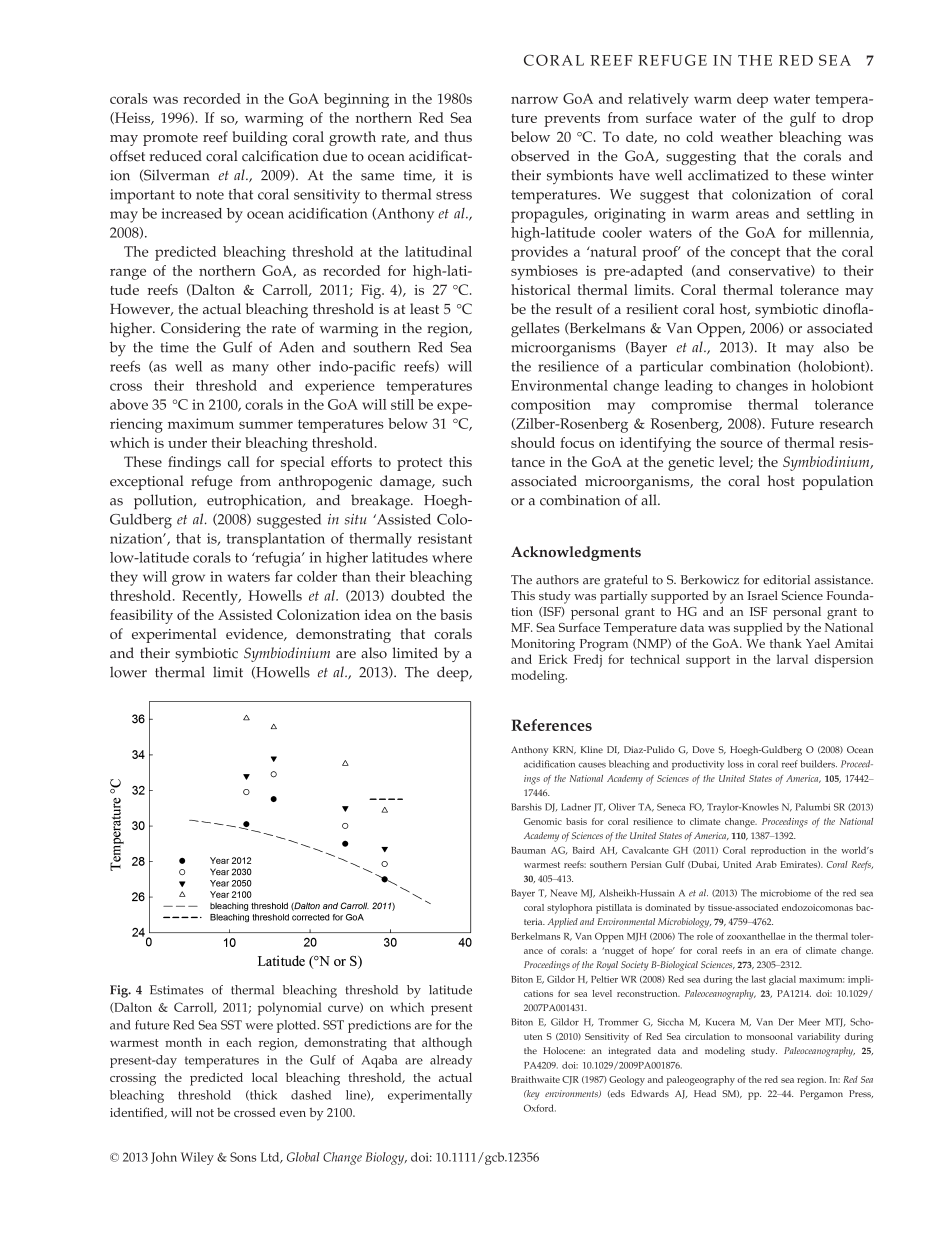 Image resolution: width=952 pixels, height=1251 pixels. Describe the element at coordinates (197, 1158) in the screenshot. I see `Wiley` at that location.
